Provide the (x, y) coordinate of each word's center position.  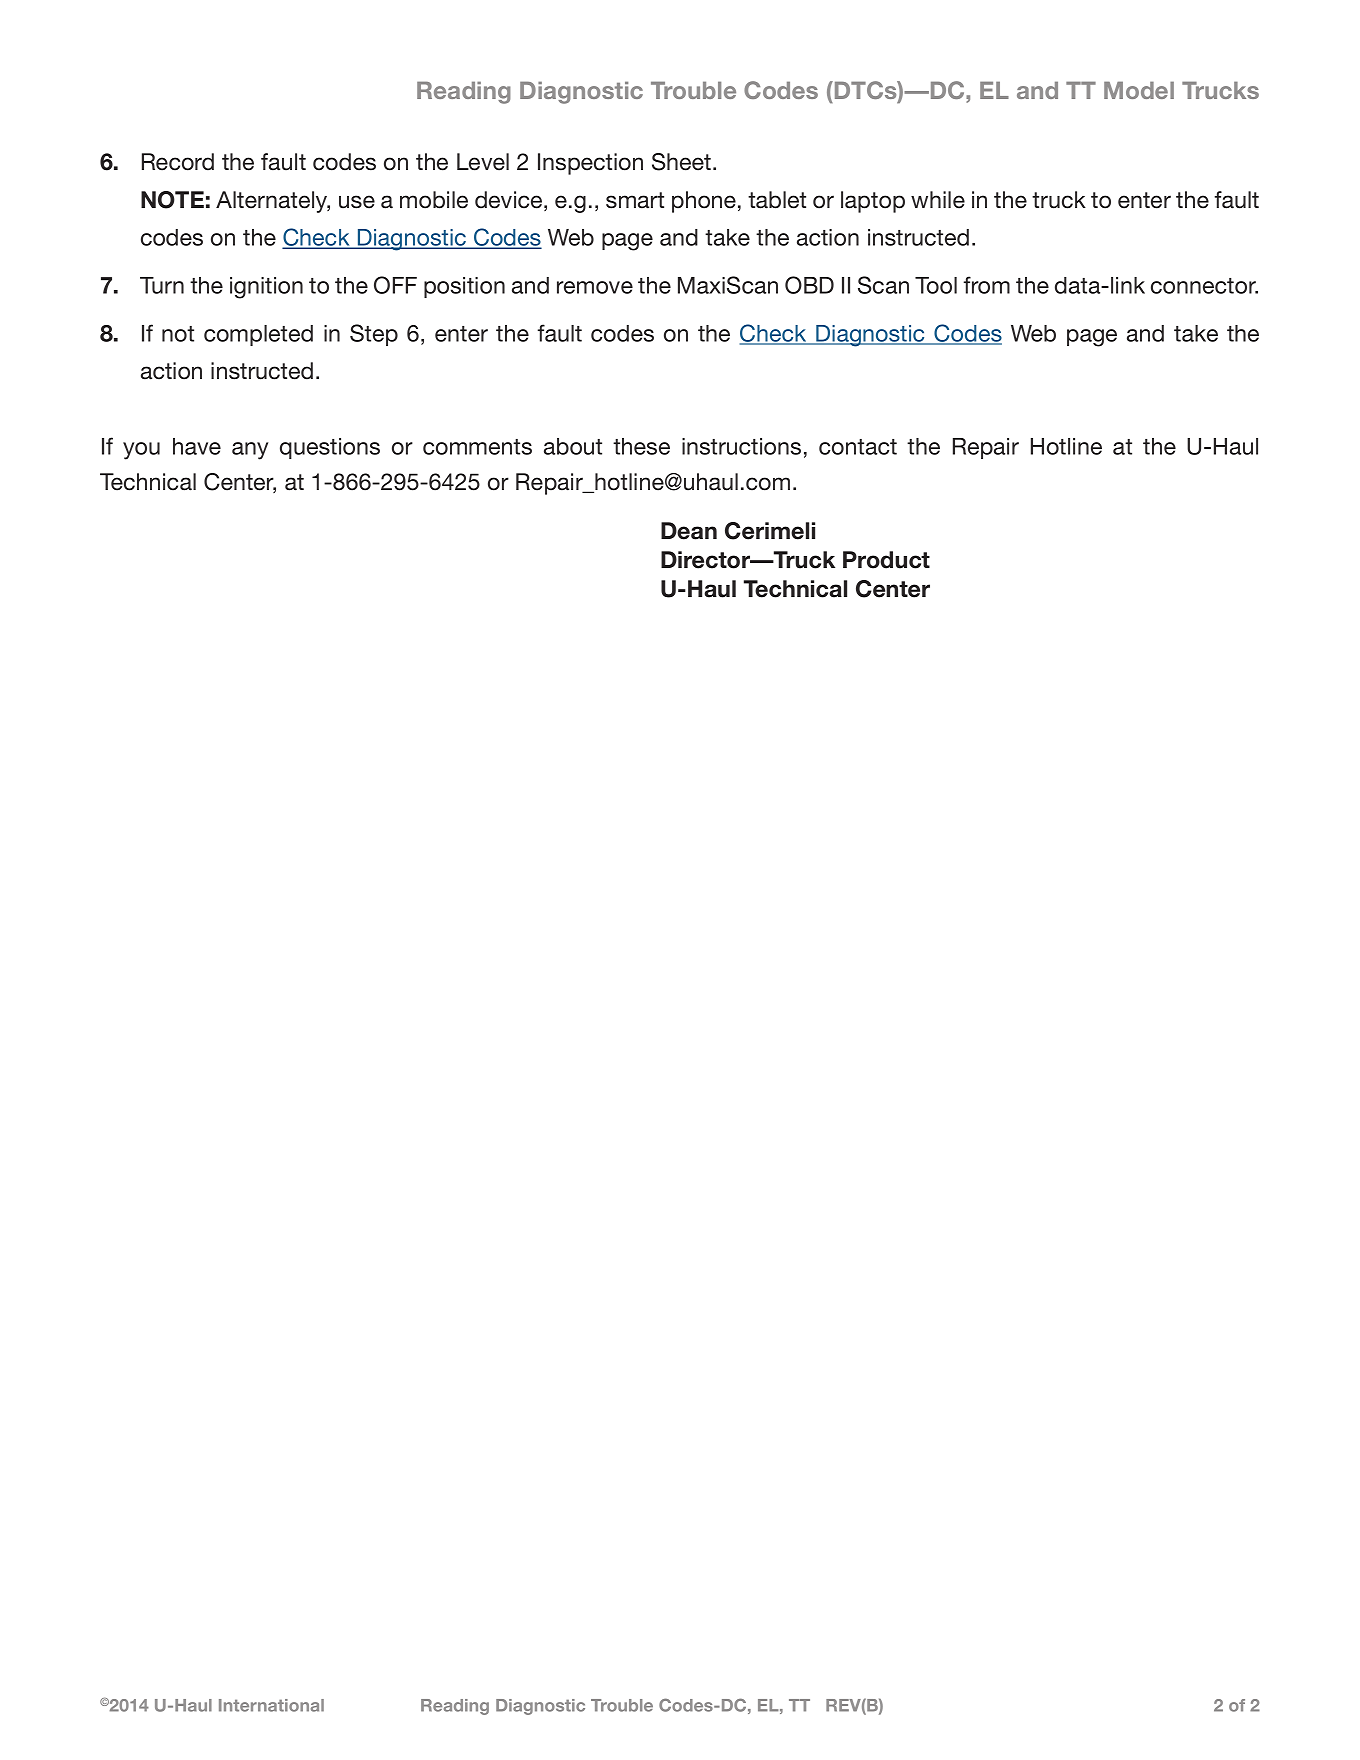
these (641, 446)
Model (1139, 90)
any (250, 451)
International (271, 1705)
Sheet (683, 162)
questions (330, 448)
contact (858, 447)
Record (178, 162)
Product (886, 560)
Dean (689, 531)
